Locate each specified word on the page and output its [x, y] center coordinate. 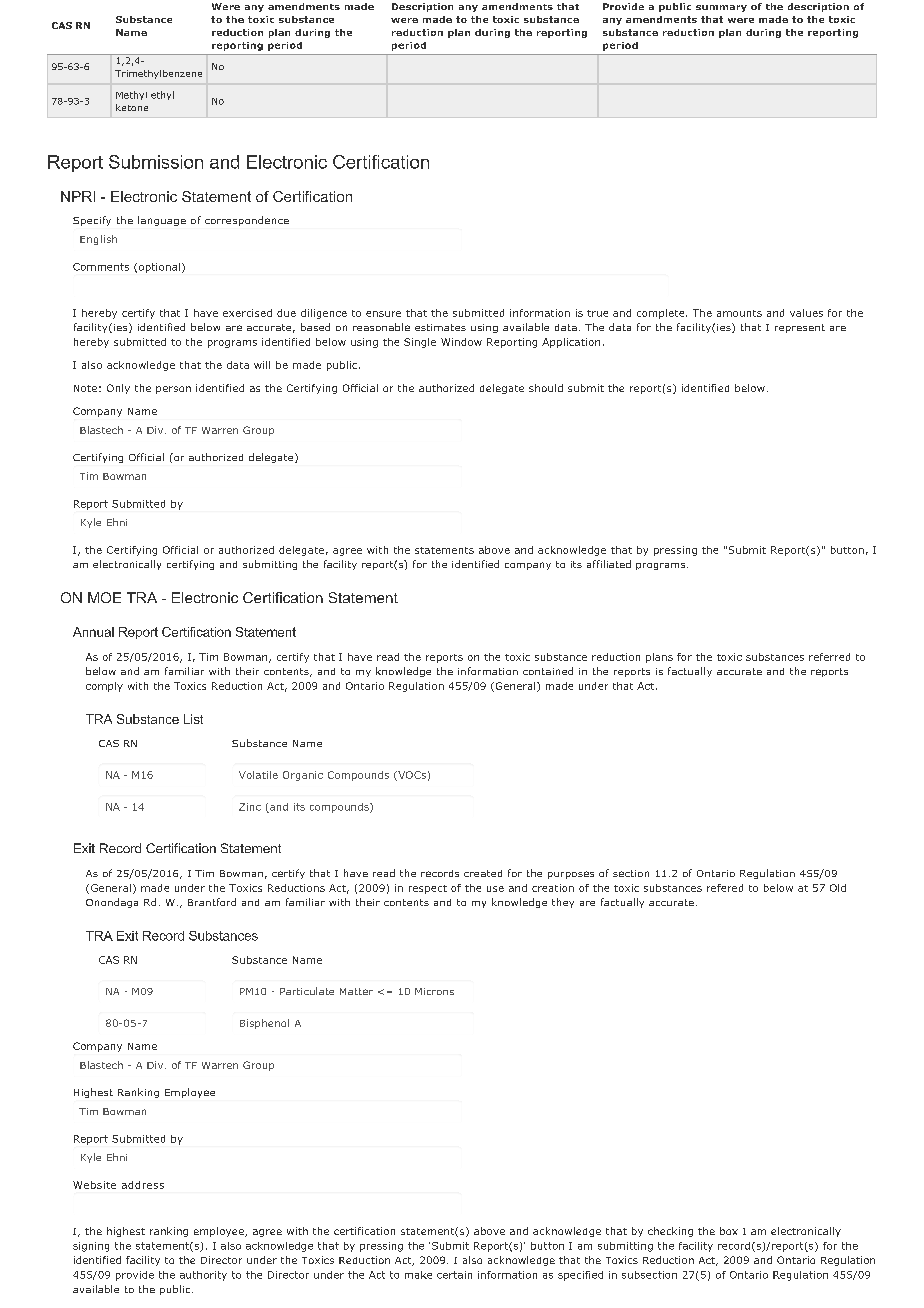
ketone [132, 107]
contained [548, 671]
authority [203, 1276]
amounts [739, 313]
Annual [93, 632]
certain [454, 1275]
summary [721, 8]
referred [829, 657]
